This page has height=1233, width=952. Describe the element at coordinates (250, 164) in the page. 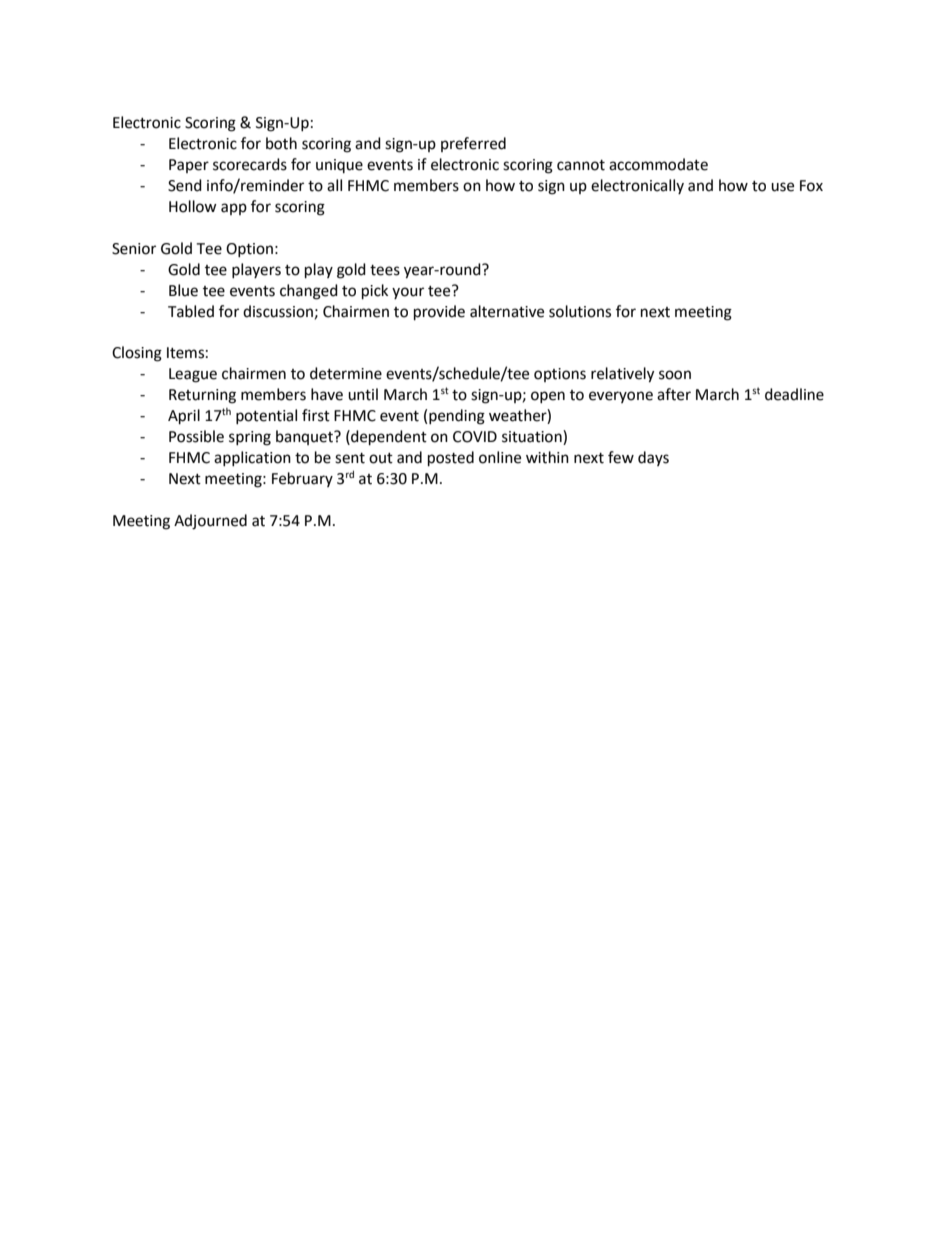

I see `scorecards` at that location.
